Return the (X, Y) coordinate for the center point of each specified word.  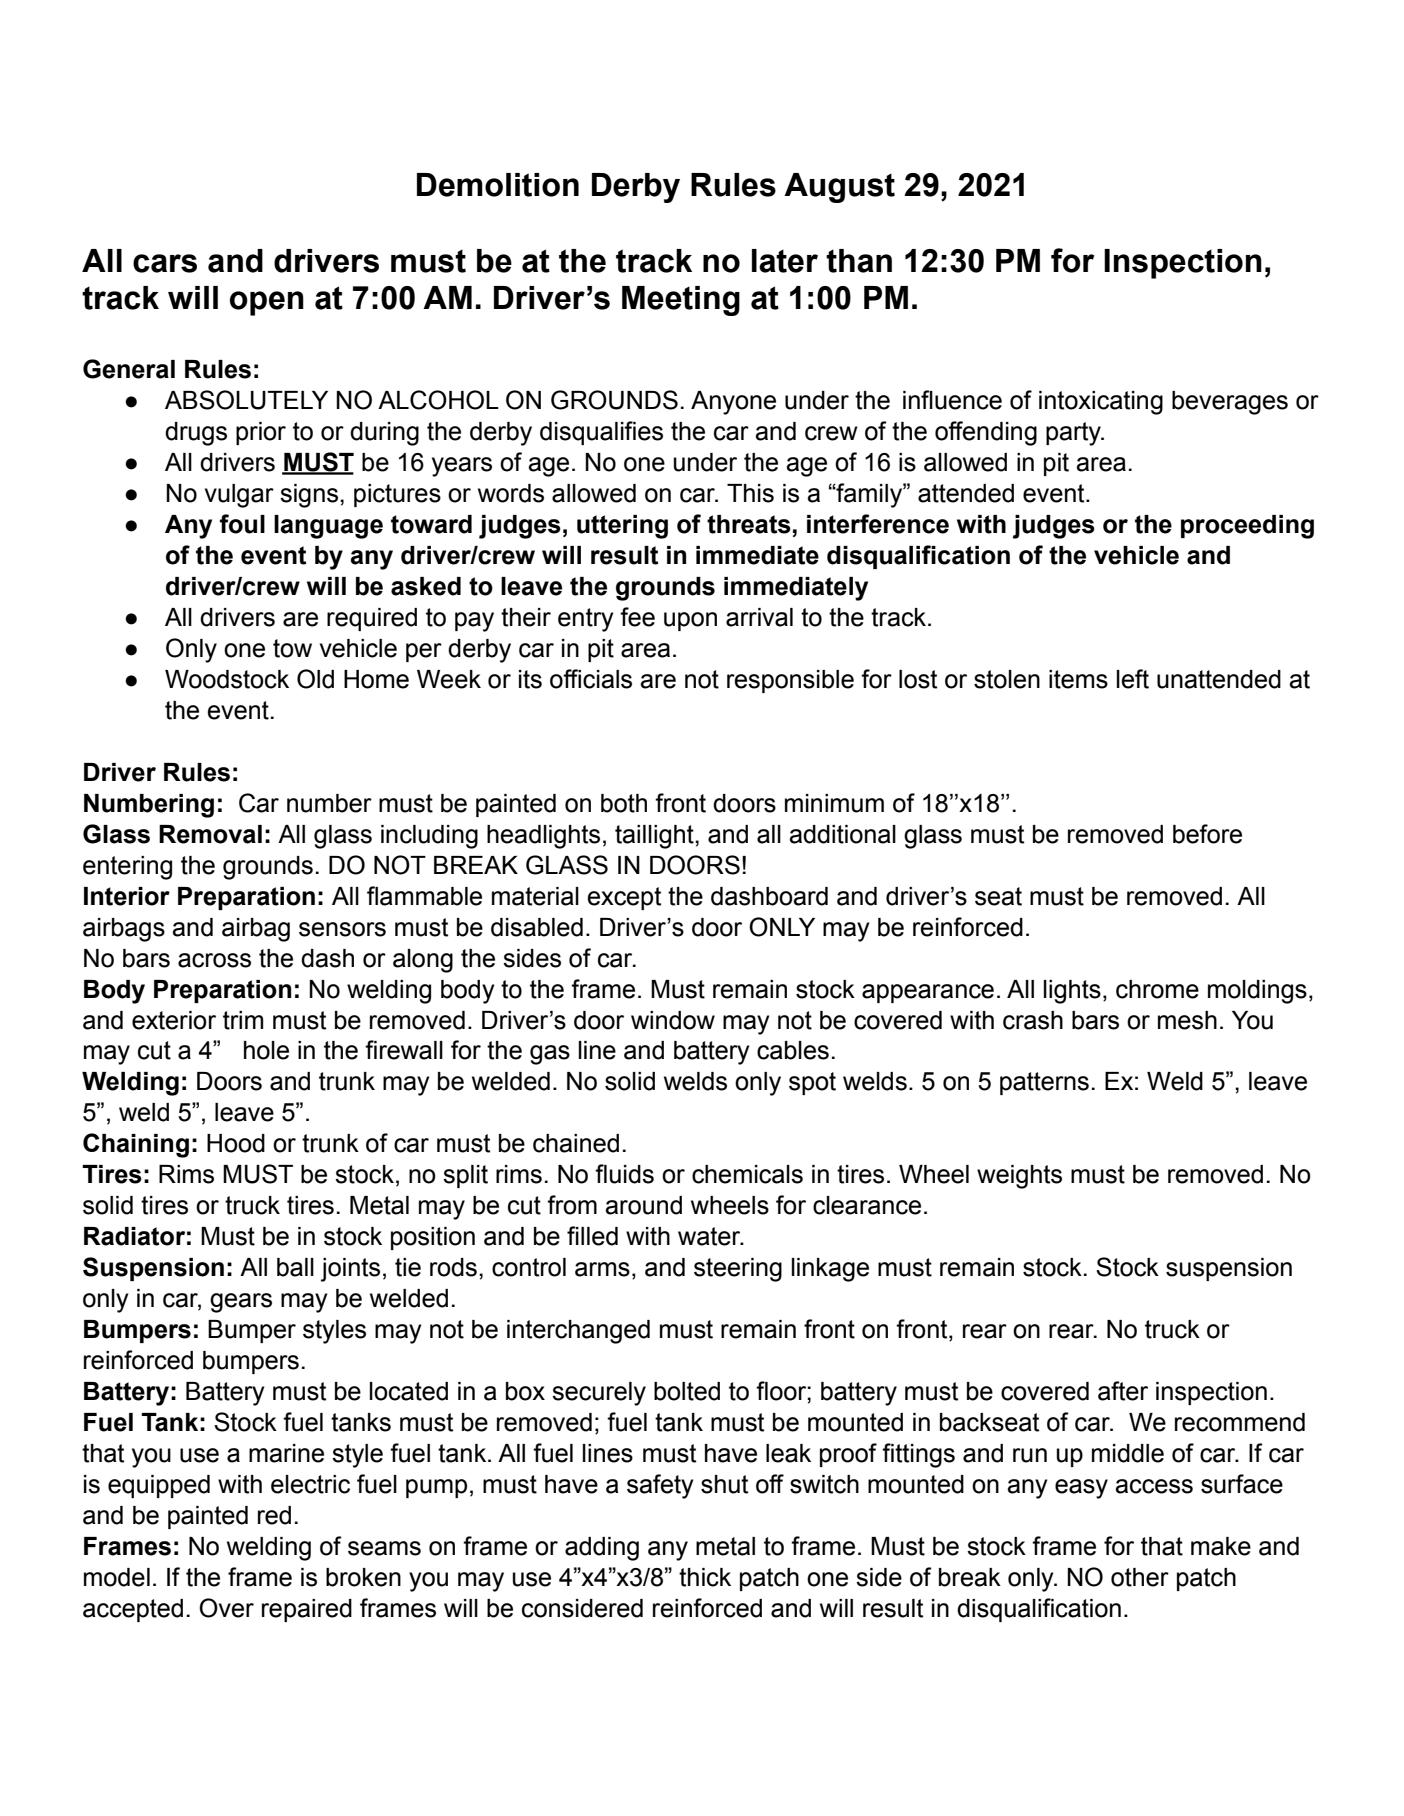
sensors (342, 929)
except (624, 898)
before (1207, 834)
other (1140, 1577)
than (859, 261)
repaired (307, 1610)
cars (165, 263)
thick (705, 1577)
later (785, 261)
